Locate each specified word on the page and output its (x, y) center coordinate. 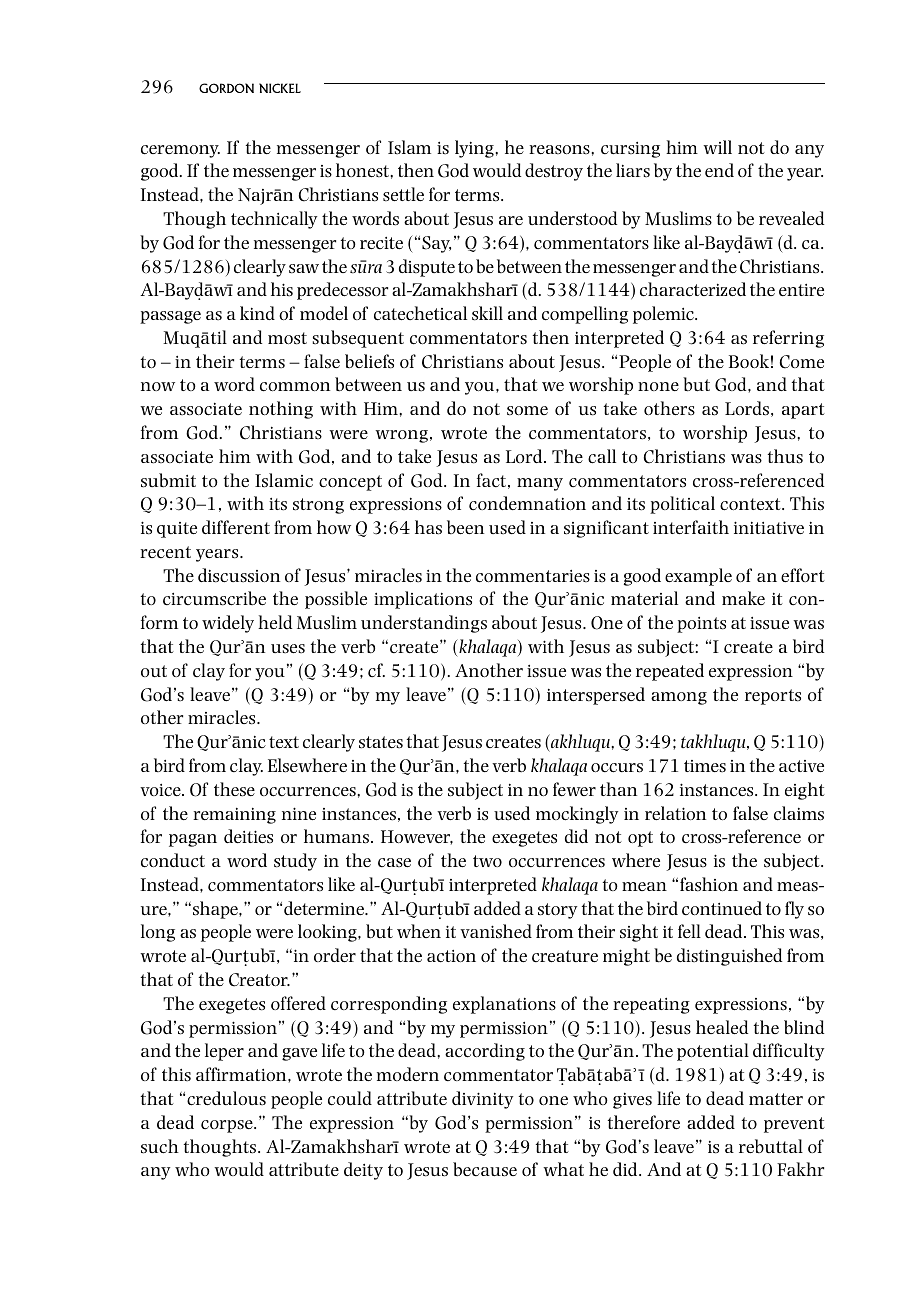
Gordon (226, 88)
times (705, 766)
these (234, 789)
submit (168, 480)
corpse (228, 1126)
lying (474, 149)
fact (491, 480)
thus (785, 456)
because (485, 1169)
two (487, 861)
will (717, 147)
